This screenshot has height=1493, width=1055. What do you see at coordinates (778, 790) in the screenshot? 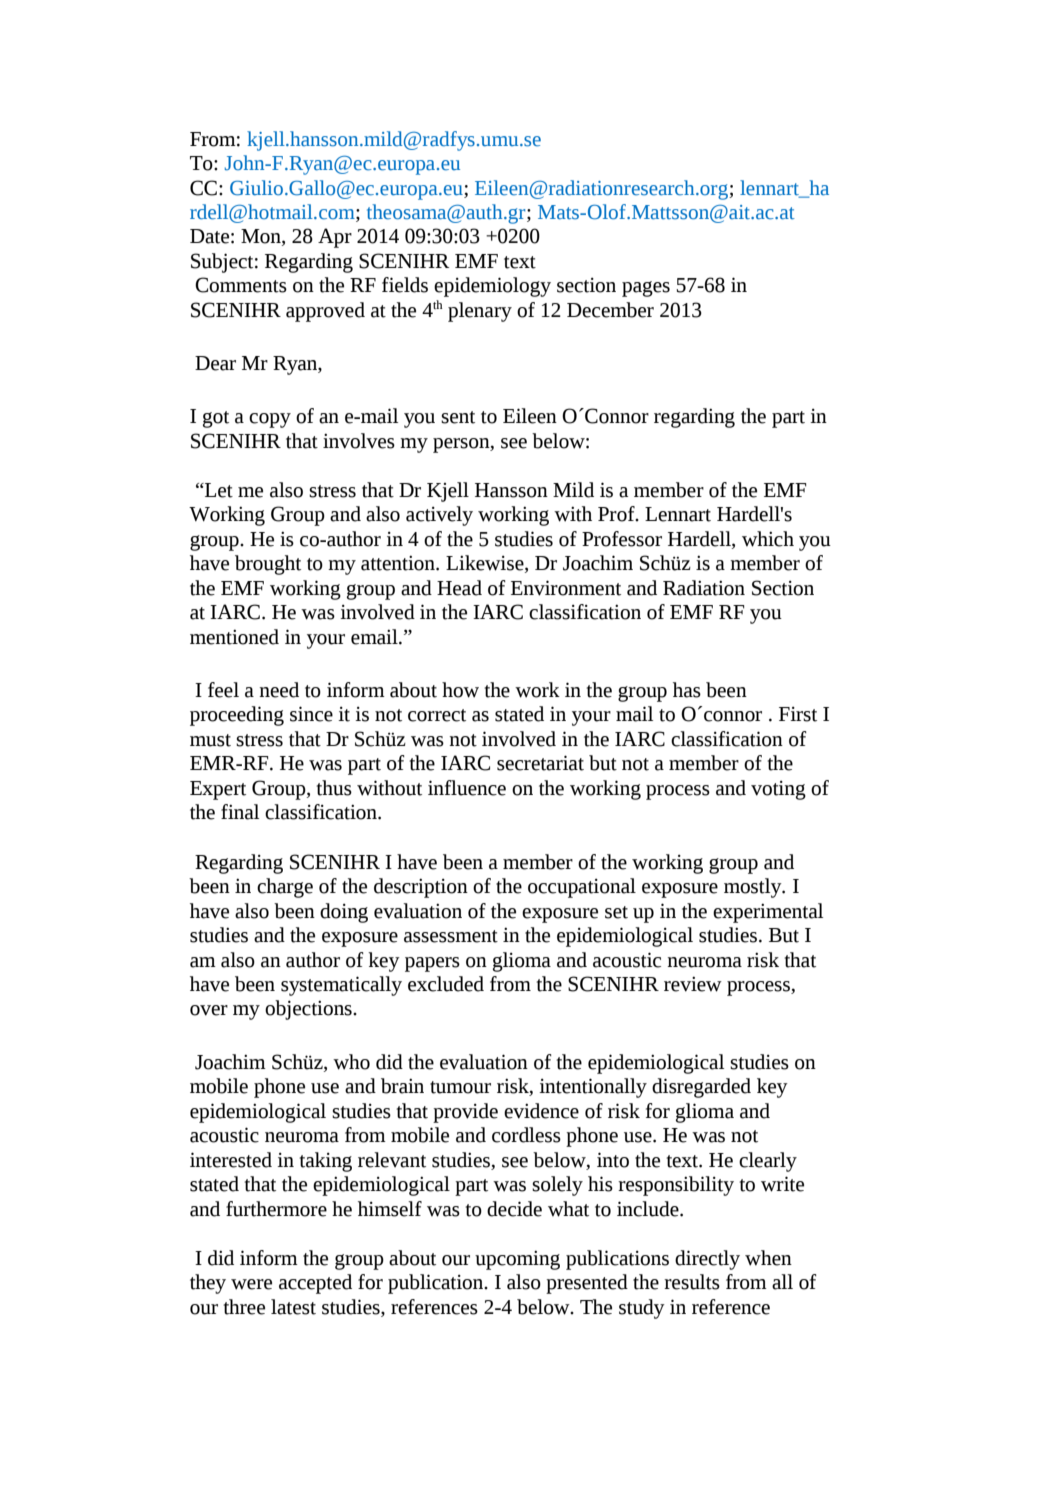
I see `voting` at bounding box center [778, 790].
